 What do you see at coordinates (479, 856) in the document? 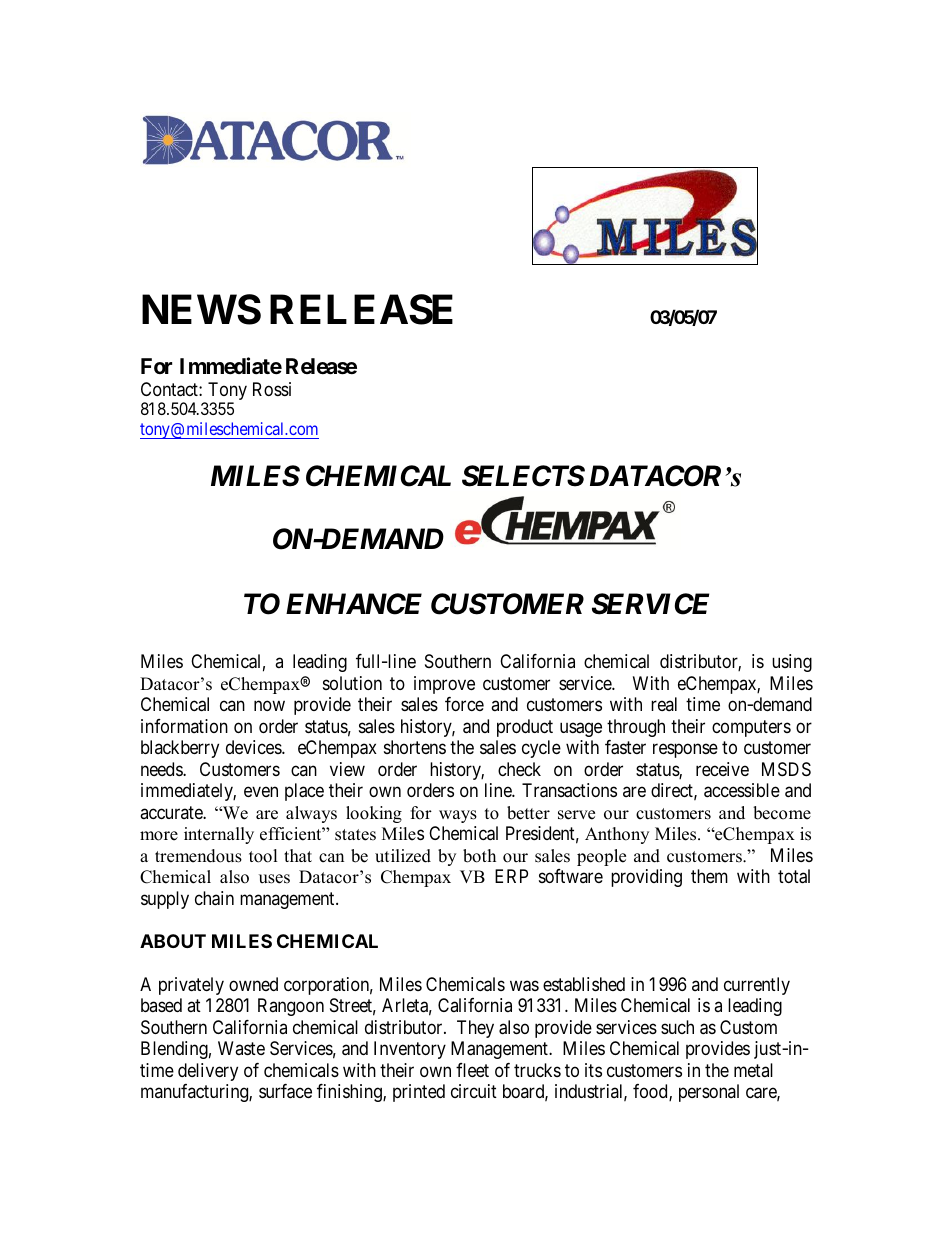
I see `both` at bounding box center [479, 856].
